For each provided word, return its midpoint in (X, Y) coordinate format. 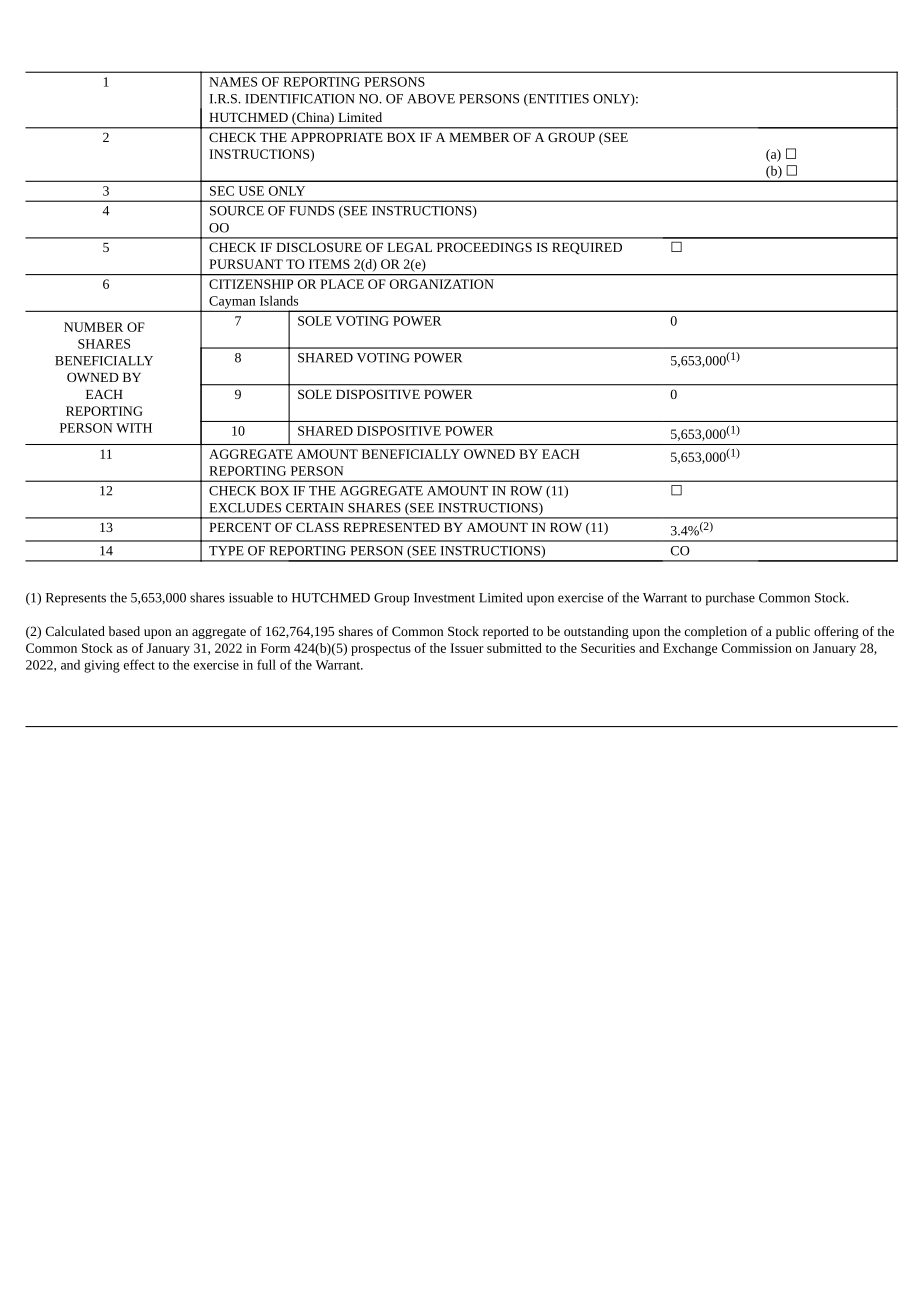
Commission (757, 648)
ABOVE (431, 99)
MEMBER (479, 137)
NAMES (233, 82)
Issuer (467, 648)
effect (139, 664)
